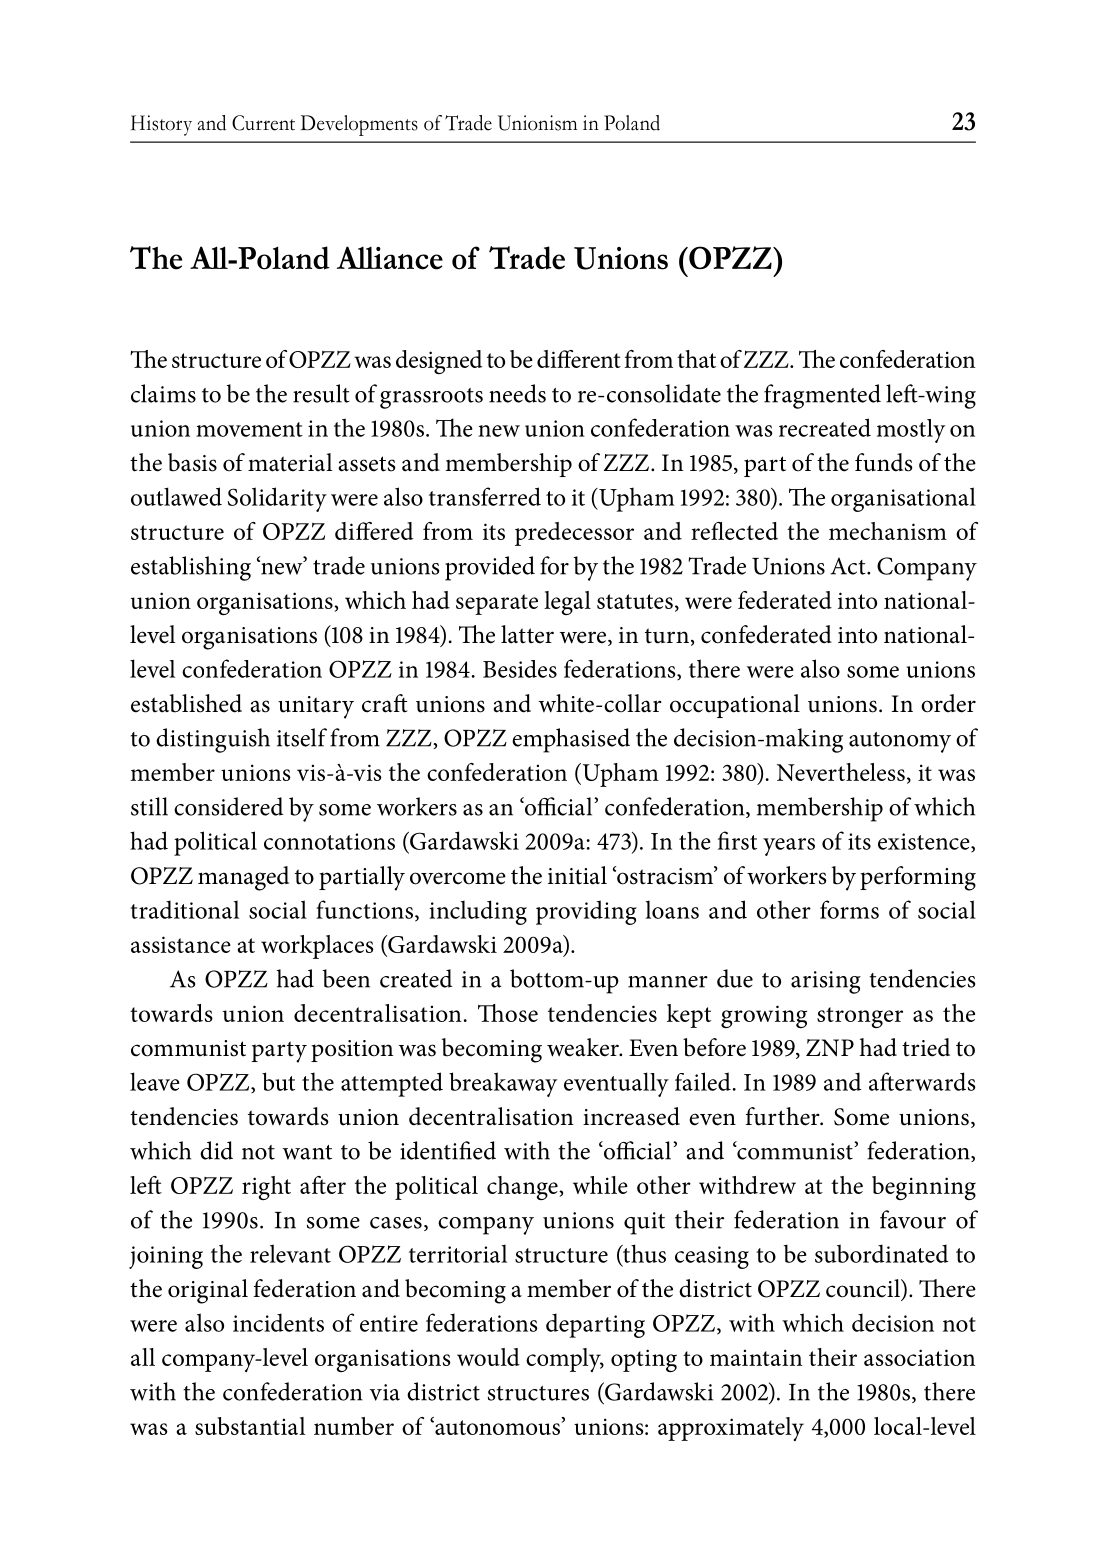  What do you see at coordinates (290, 462) in the page?
I see `material` at bounding box center [290, 462].
